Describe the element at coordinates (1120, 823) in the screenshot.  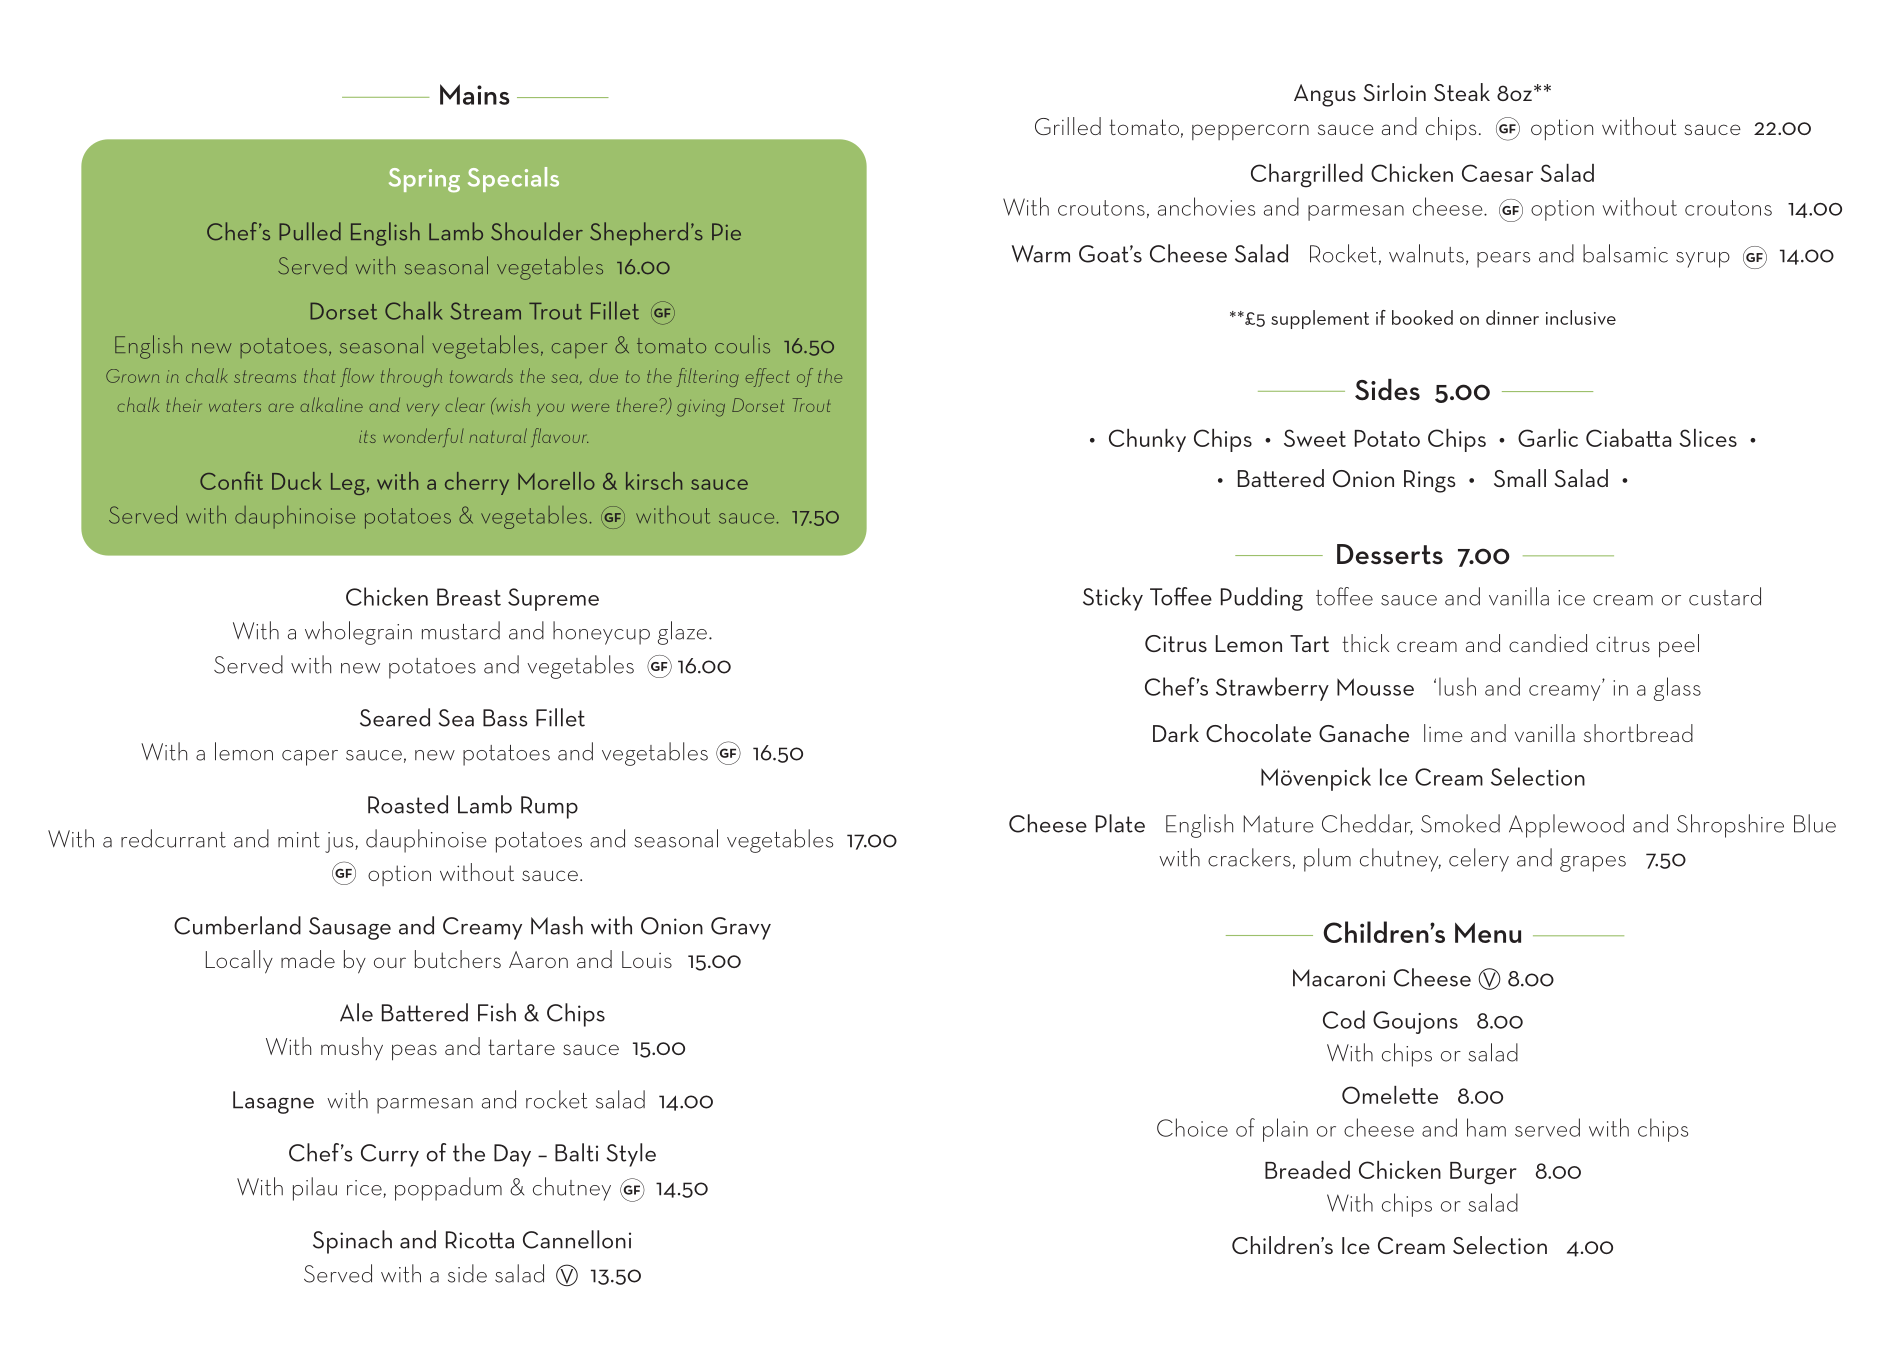
I see `Plate` at that location.
